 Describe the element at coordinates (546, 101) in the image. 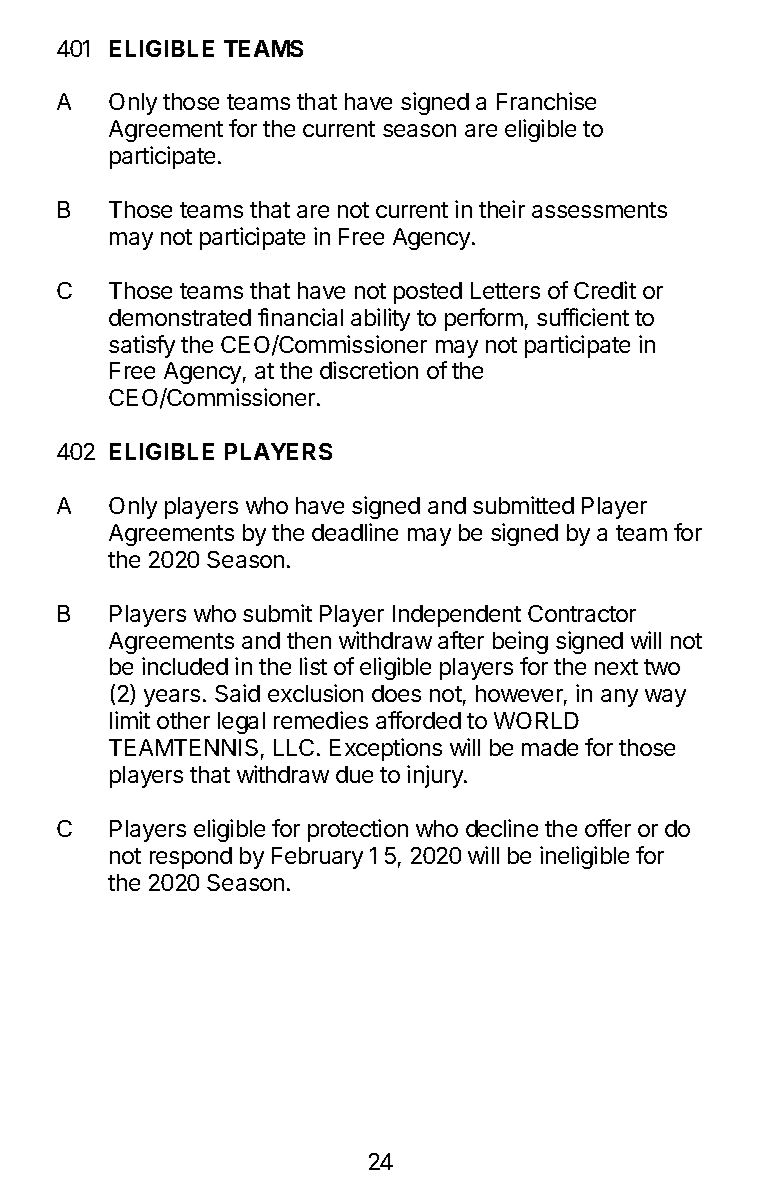

I see `Franchise` at that location.
